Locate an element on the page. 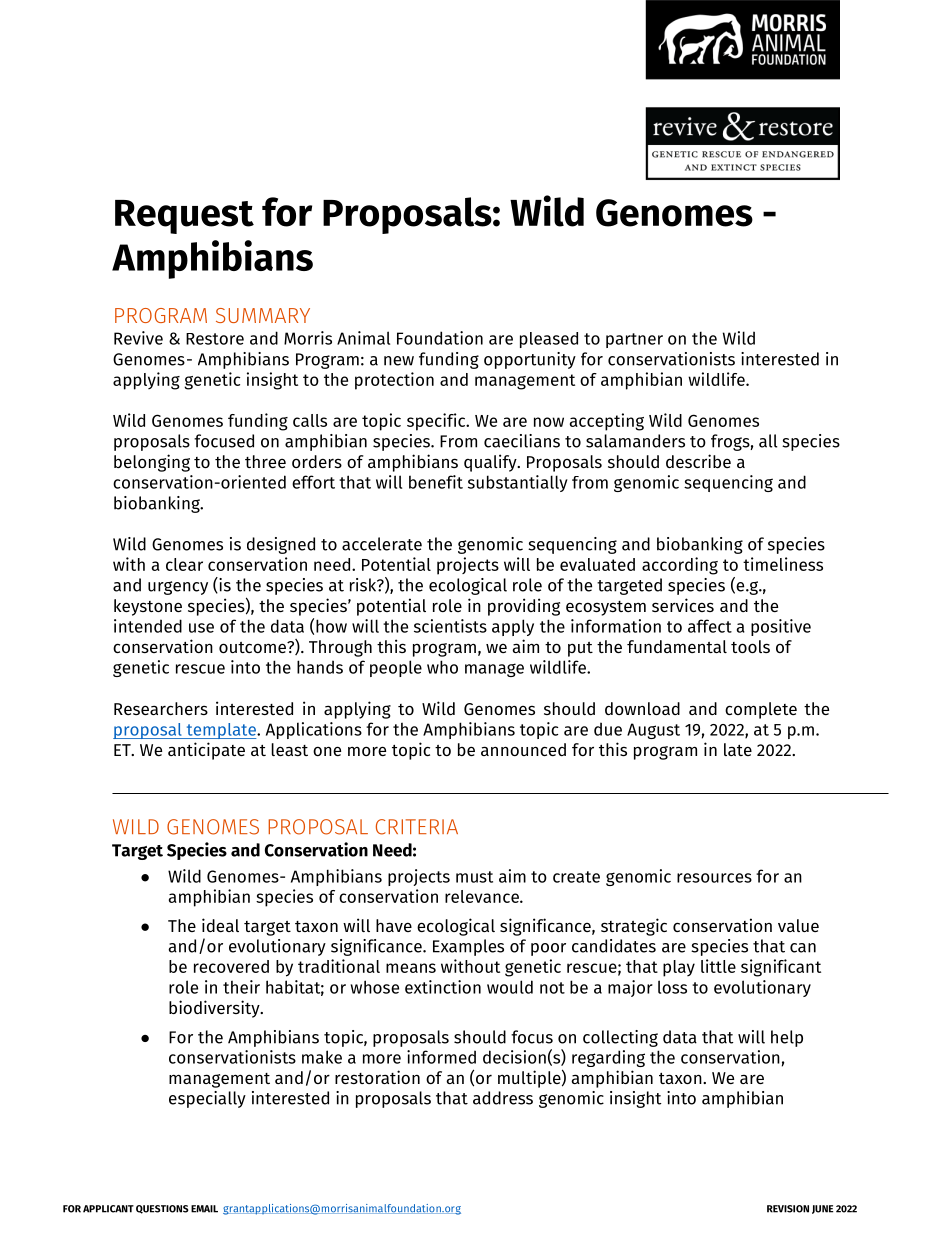  address is located at coordinates (503, 1098).
